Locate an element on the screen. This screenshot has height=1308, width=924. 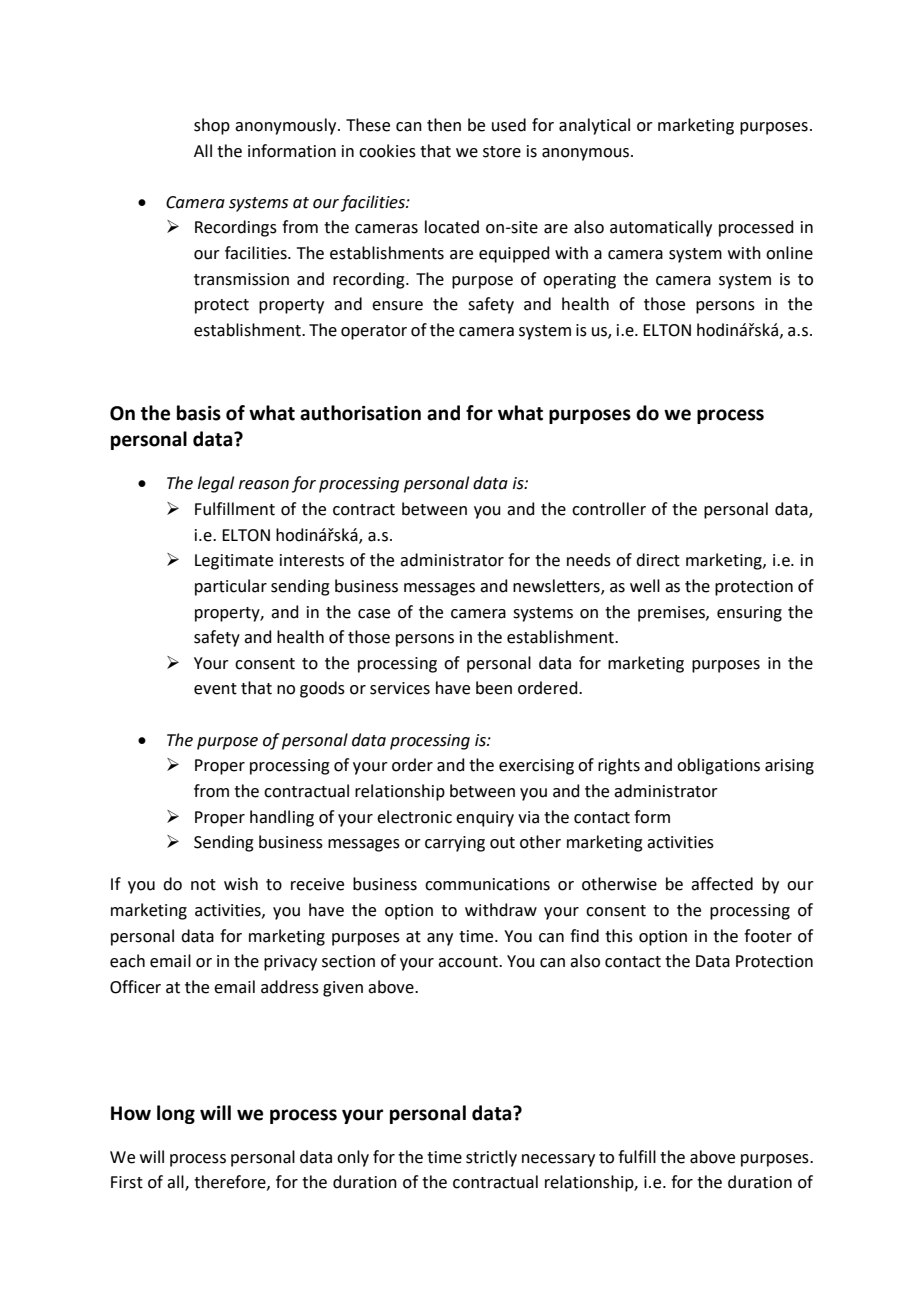
long is located at coordinates (176, 1114).
